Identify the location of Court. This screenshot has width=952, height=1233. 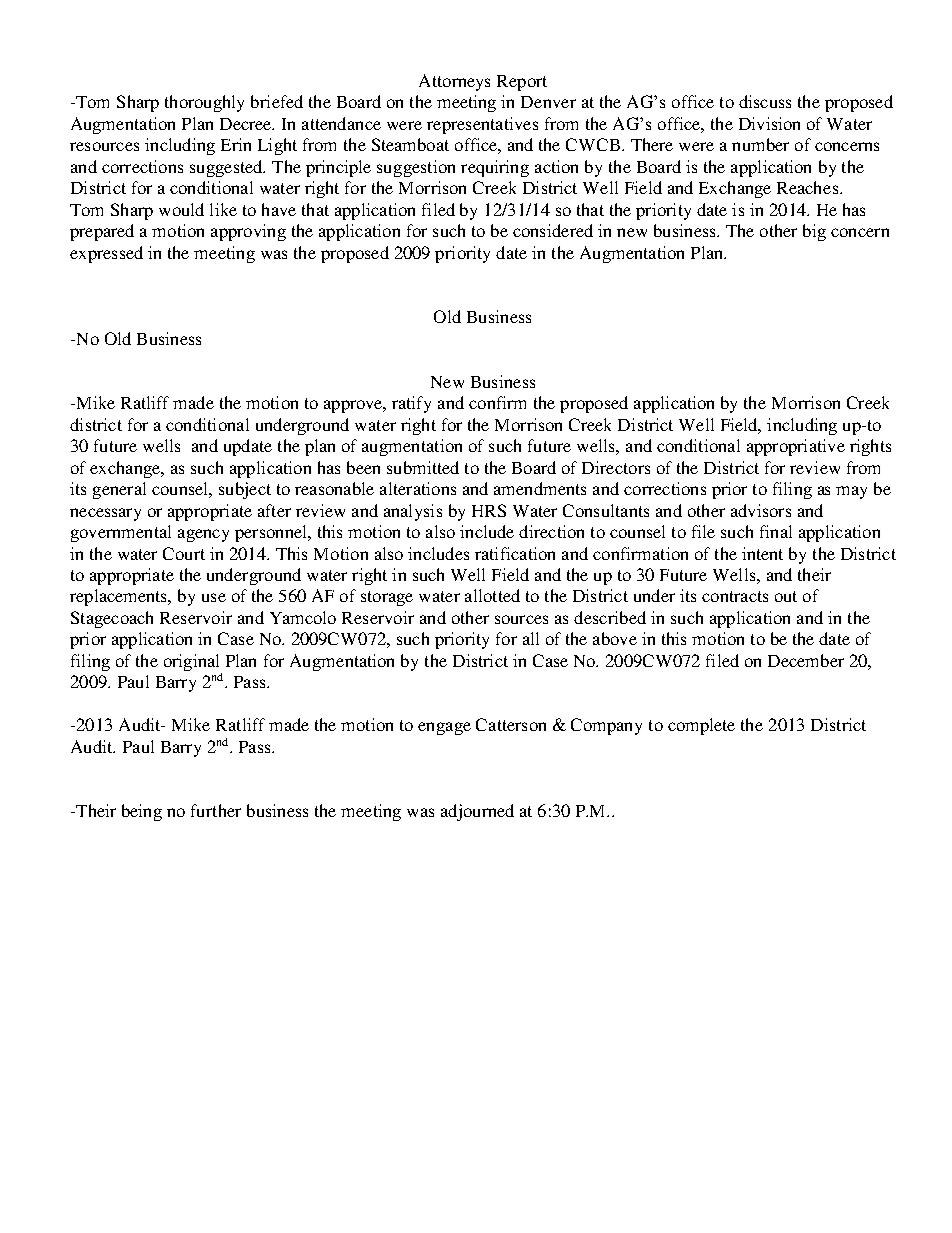
(184, 553).
